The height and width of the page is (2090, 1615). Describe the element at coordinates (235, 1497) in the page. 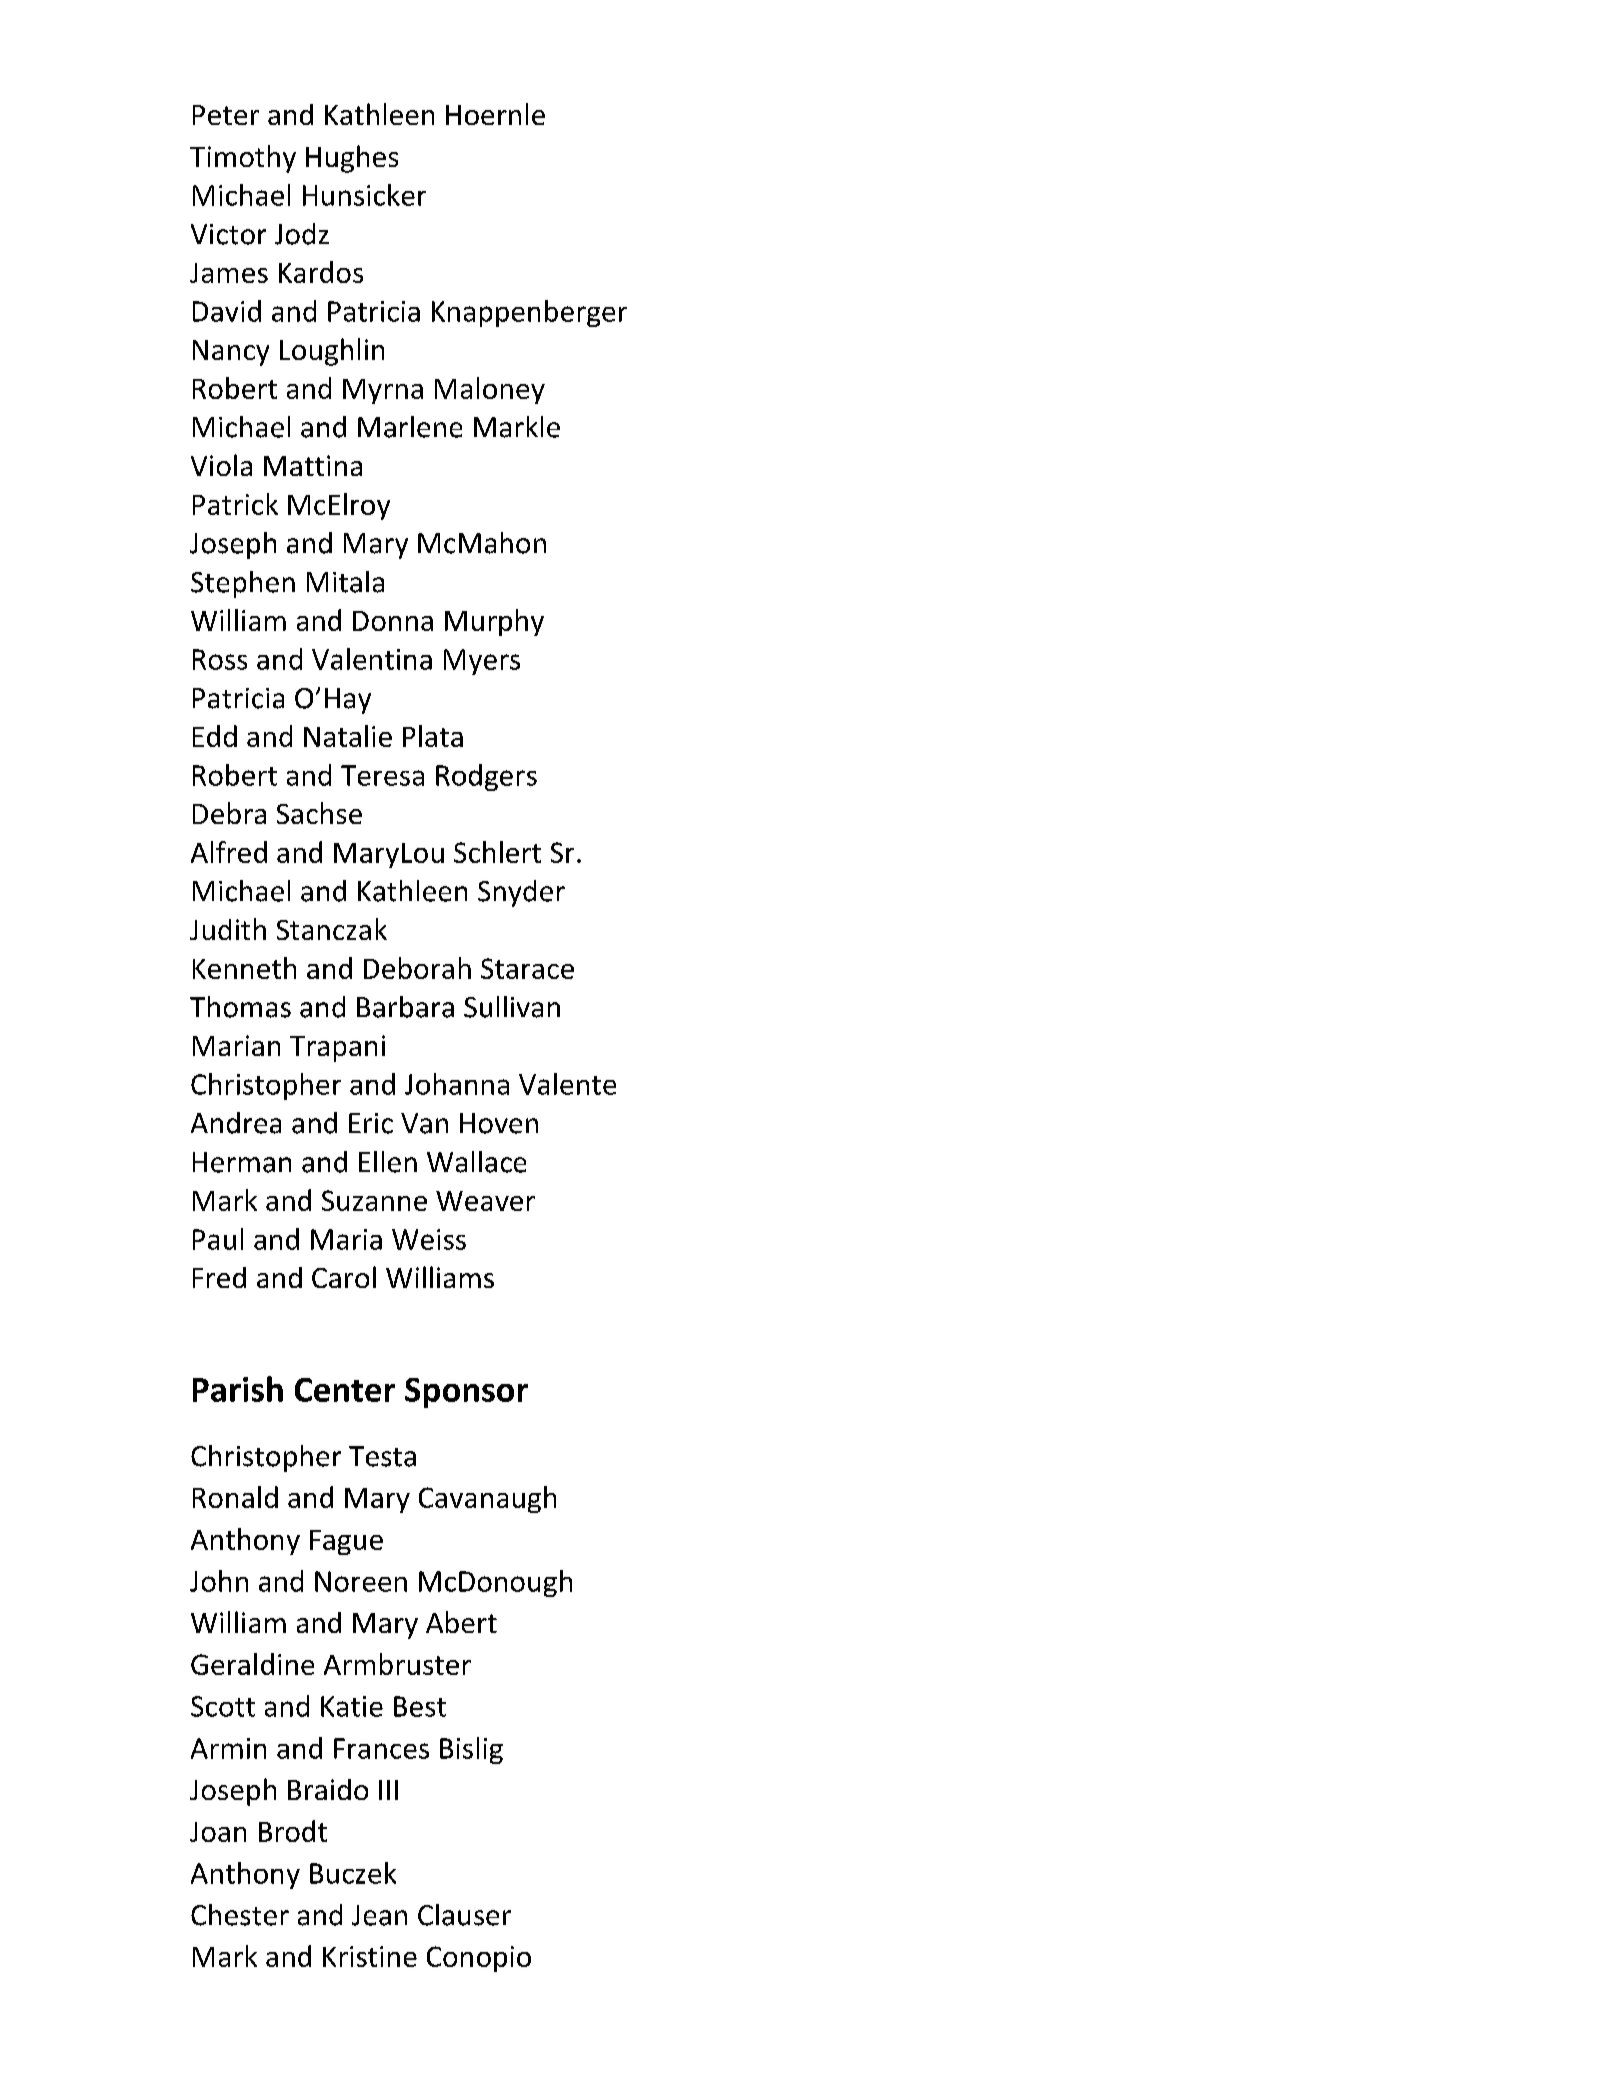

I see `Ronald` at that location.
